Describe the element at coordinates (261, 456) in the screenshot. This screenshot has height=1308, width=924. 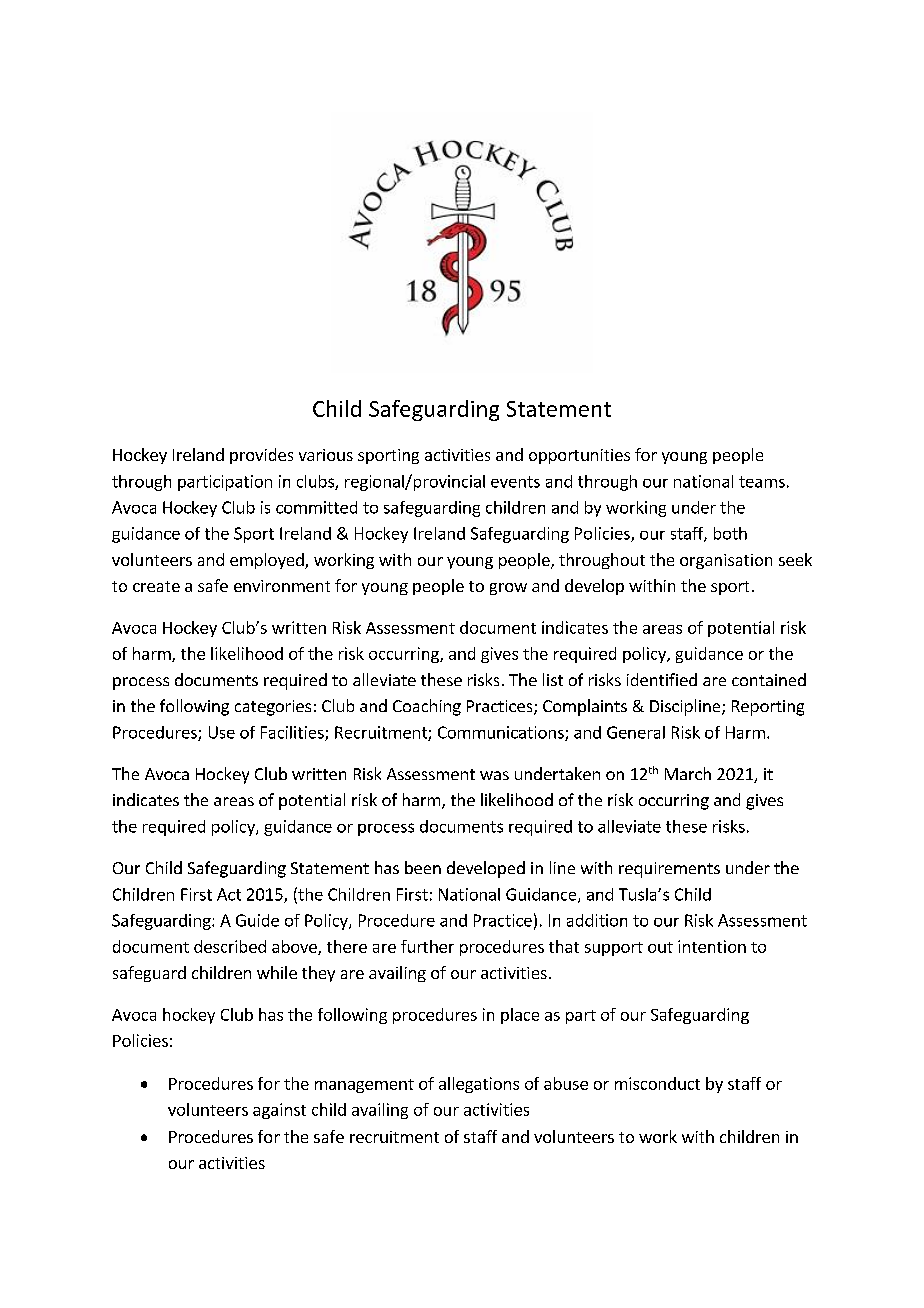
I see `provides` at that location.
